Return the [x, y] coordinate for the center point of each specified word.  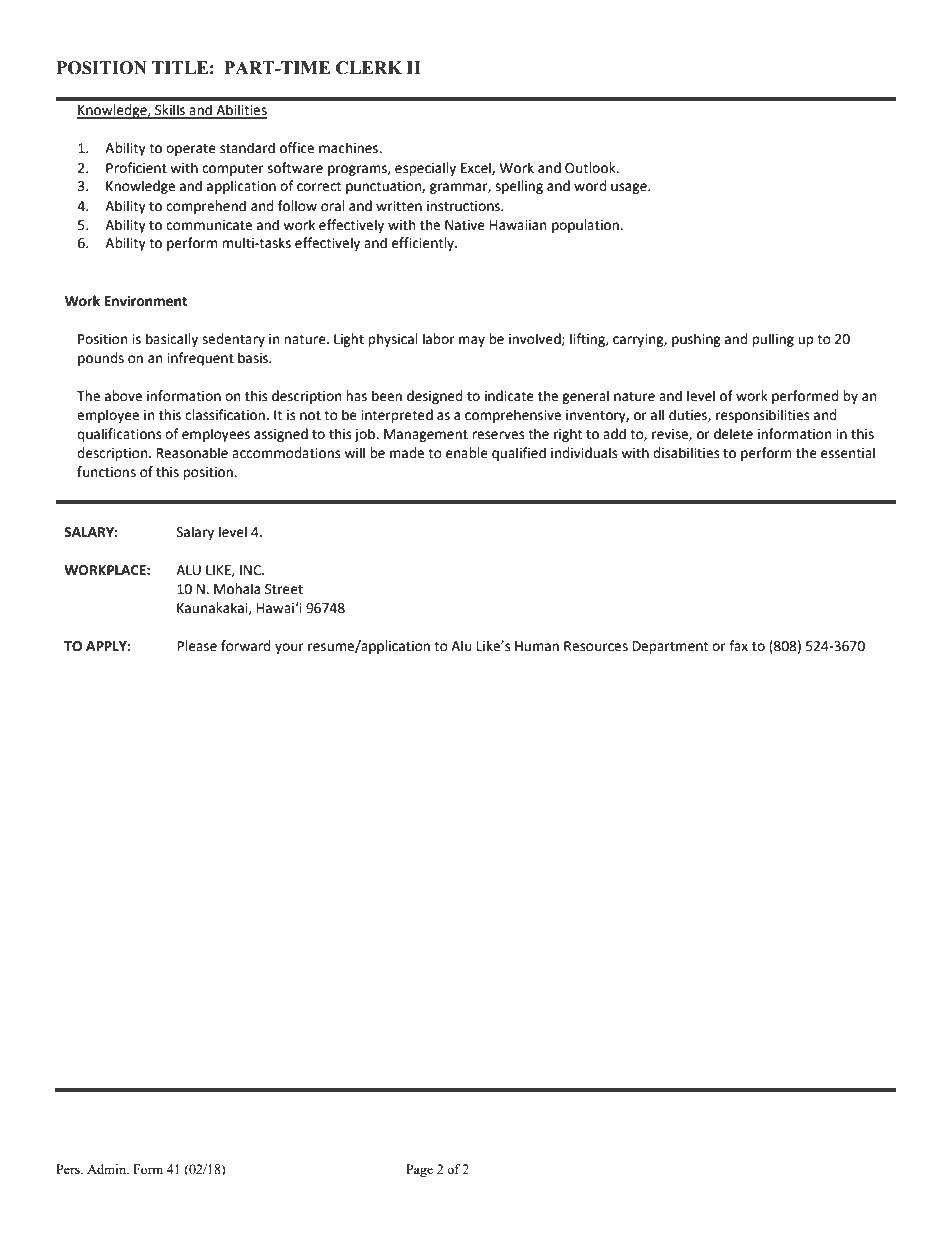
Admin [108, 1169]
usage [630, 188]
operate [191, 150]
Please [197, 646]
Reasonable [192, 453]
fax [738, 645]
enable [467, 453]
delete [733, 434]
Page [419, 1170]
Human [537, 646]
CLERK [369, 68]
